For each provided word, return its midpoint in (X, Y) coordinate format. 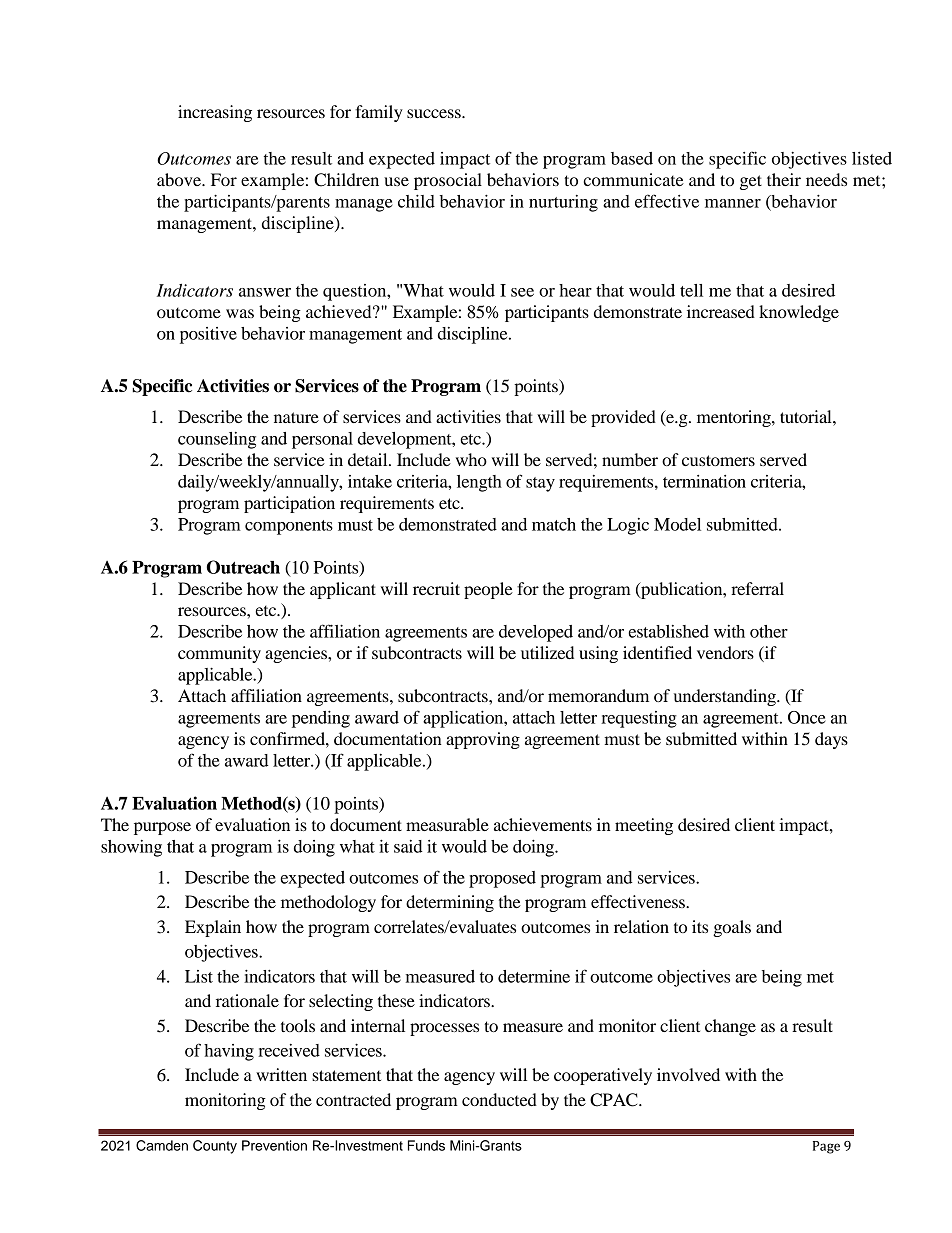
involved (688, 1074)
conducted (499, 1099)
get (751, 182)
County (215, 1147)
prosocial (448, 181)
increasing (215, 113)
